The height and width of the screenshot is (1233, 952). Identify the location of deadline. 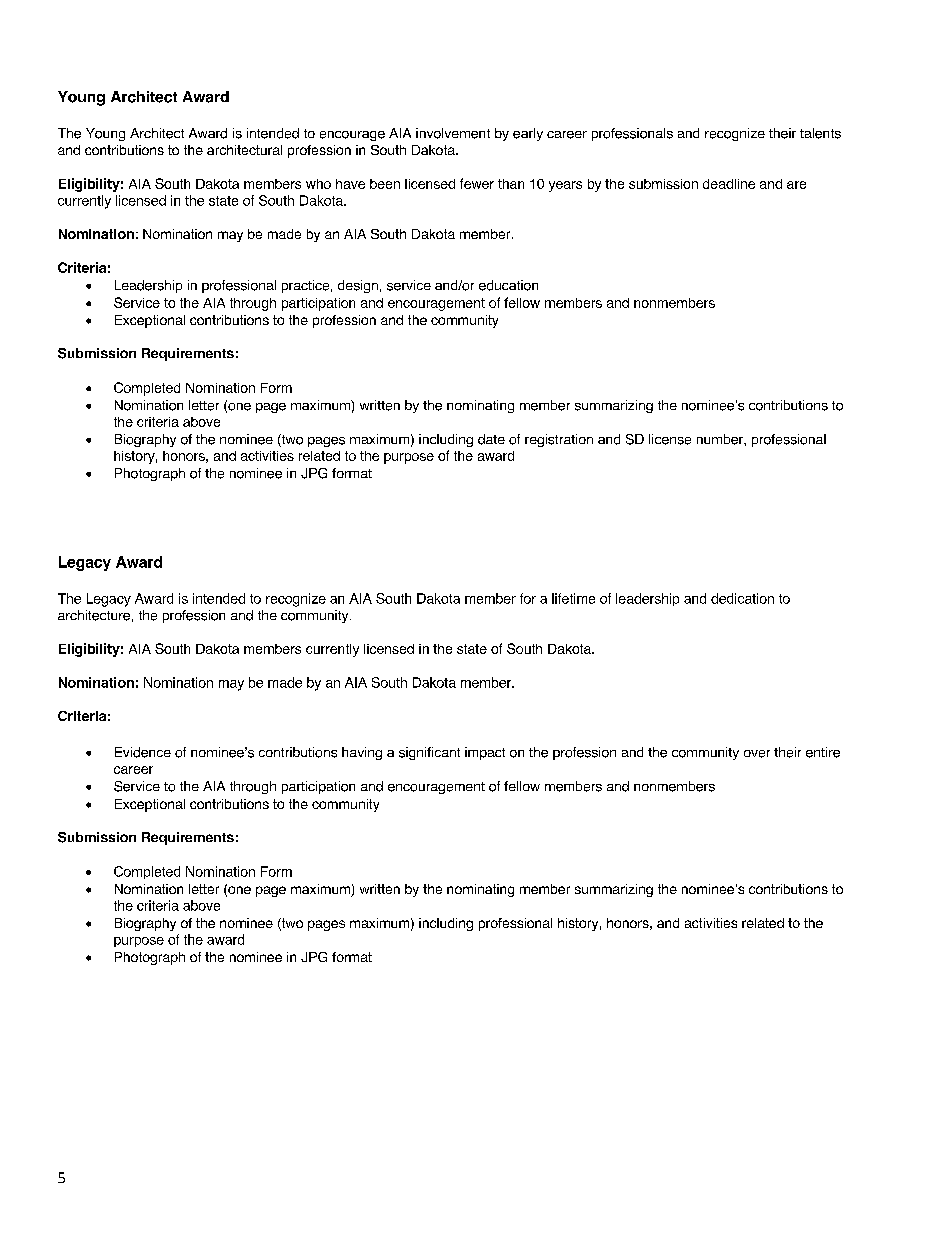
(729, 184).
